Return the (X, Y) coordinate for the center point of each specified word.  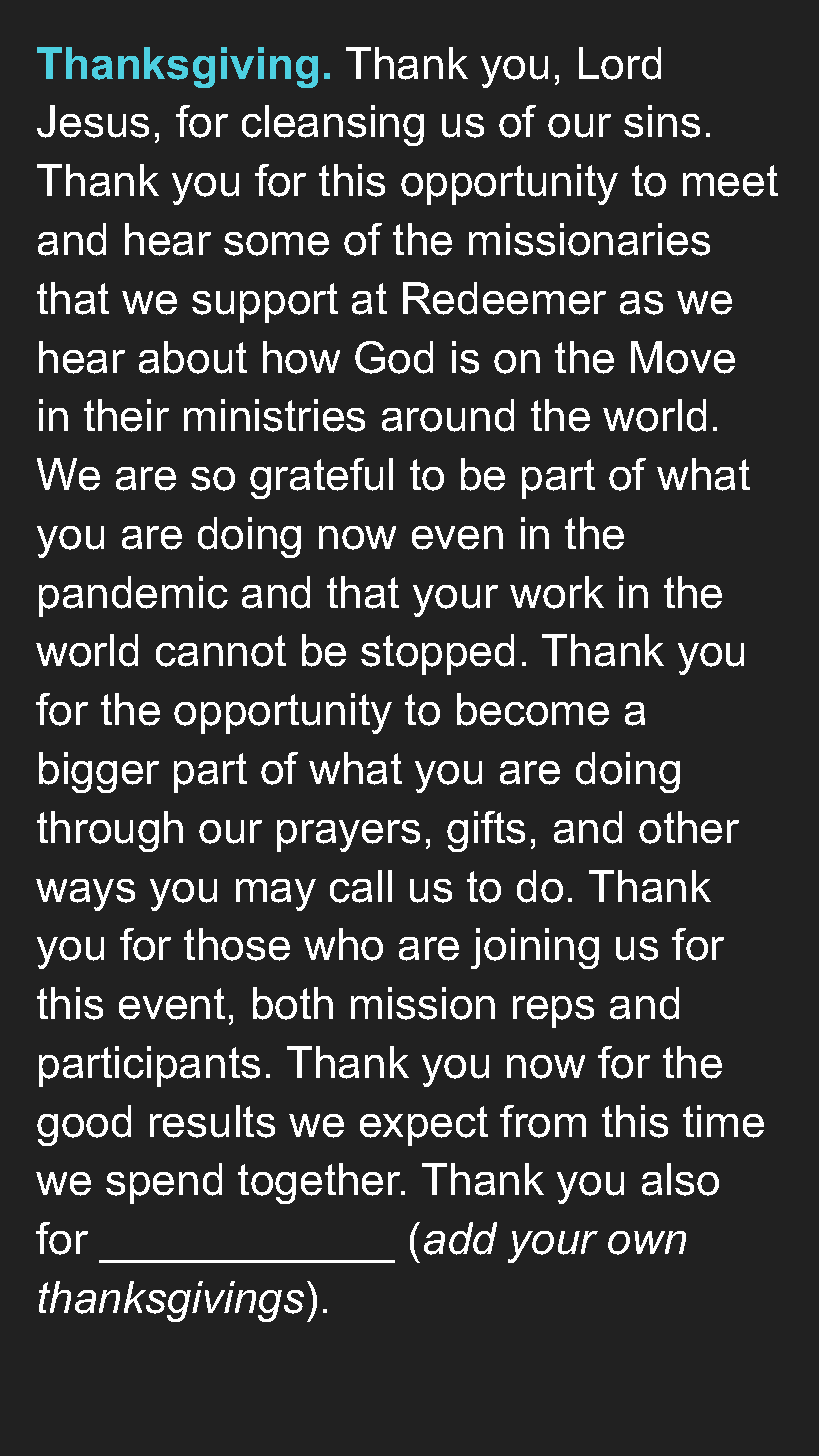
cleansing (333, 125)
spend (164, 1183)
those (237, 944)
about (193, 357)
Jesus (93, 121)
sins (662, 121)
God (394, 357)
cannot (221, 651)
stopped (437, 654)
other (689, 827)
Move (683, 357)
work (557, 592)
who (343, 944)
